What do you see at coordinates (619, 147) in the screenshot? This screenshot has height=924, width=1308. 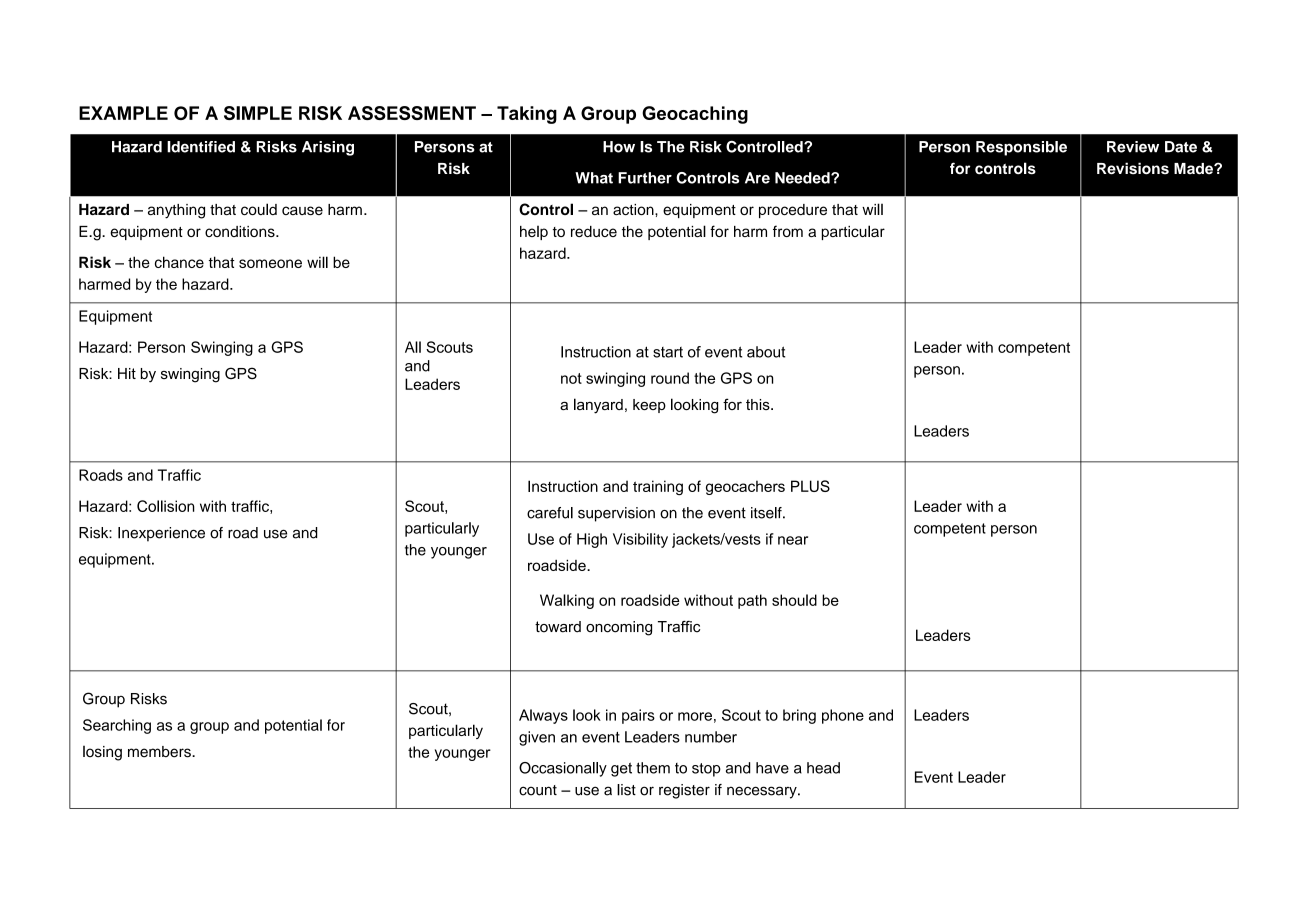 I see `How` at bounding box center [619, 147].
